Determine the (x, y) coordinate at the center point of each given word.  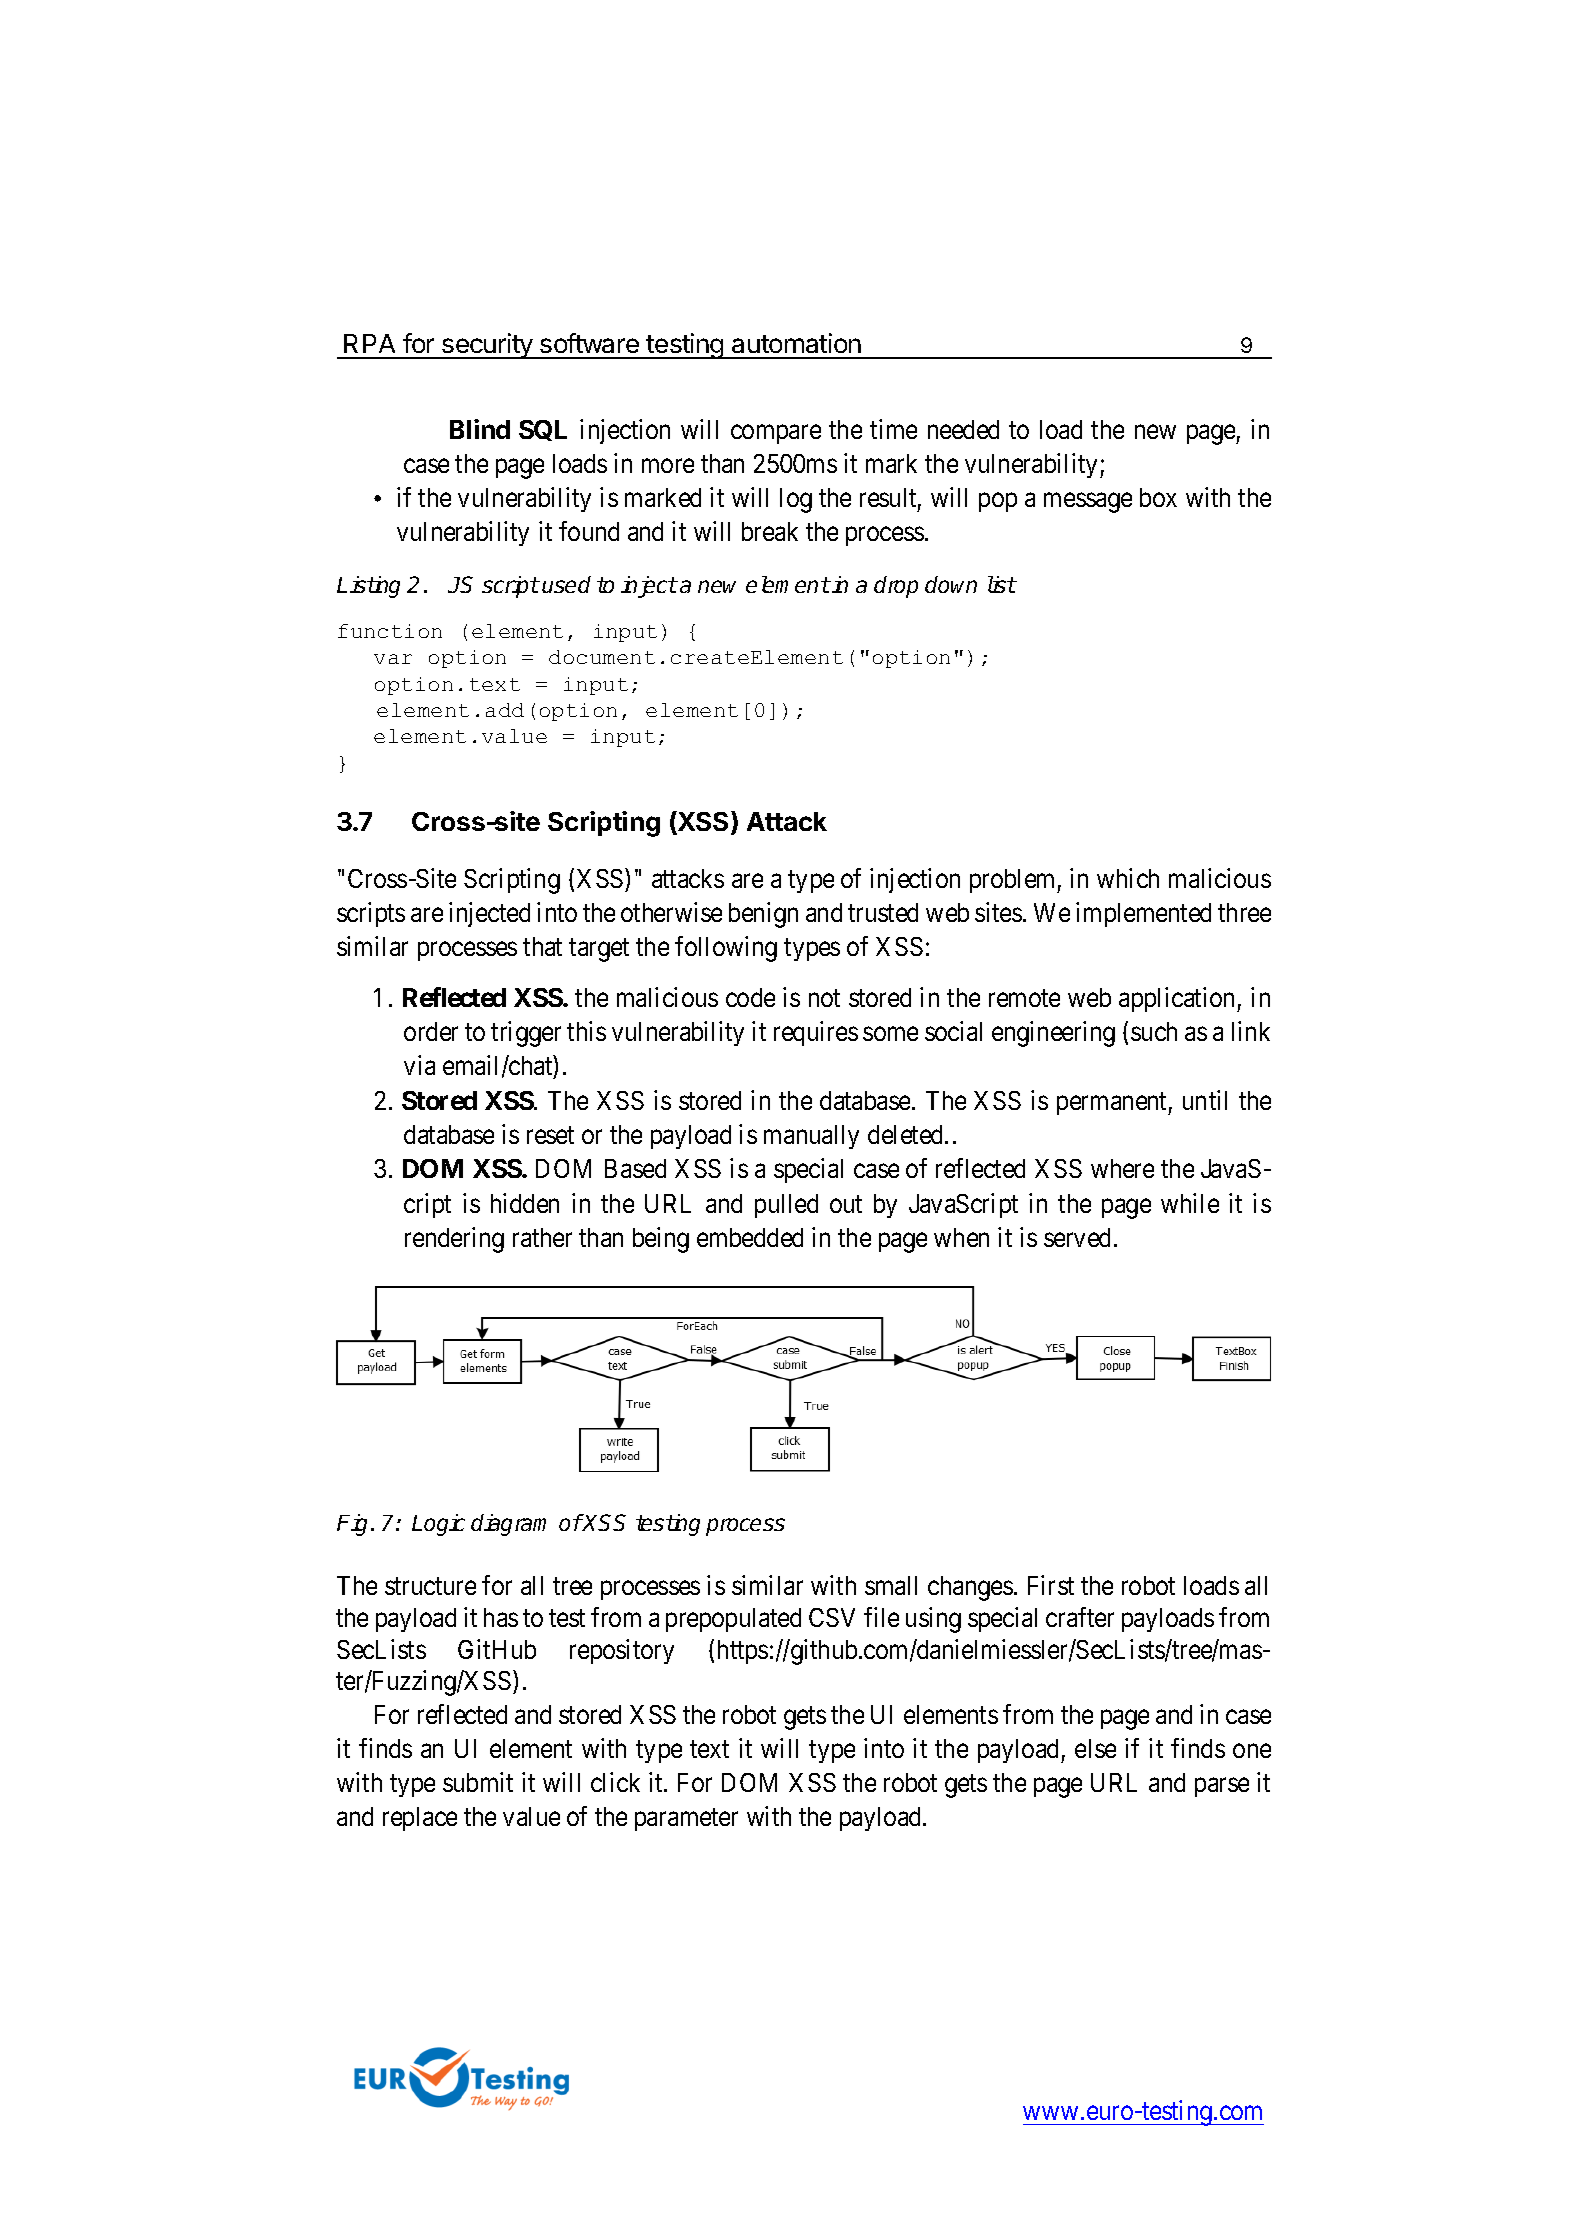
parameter (686, 1820)
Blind (480, 429)
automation (796, 343)
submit (478, 1782)
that (542, 946)
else (1095, 1748)
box (1158, 497)
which (1128, 878)
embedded (750, 1237)
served (1077, 1237)
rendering (454, 1240)
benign (763, 915)
